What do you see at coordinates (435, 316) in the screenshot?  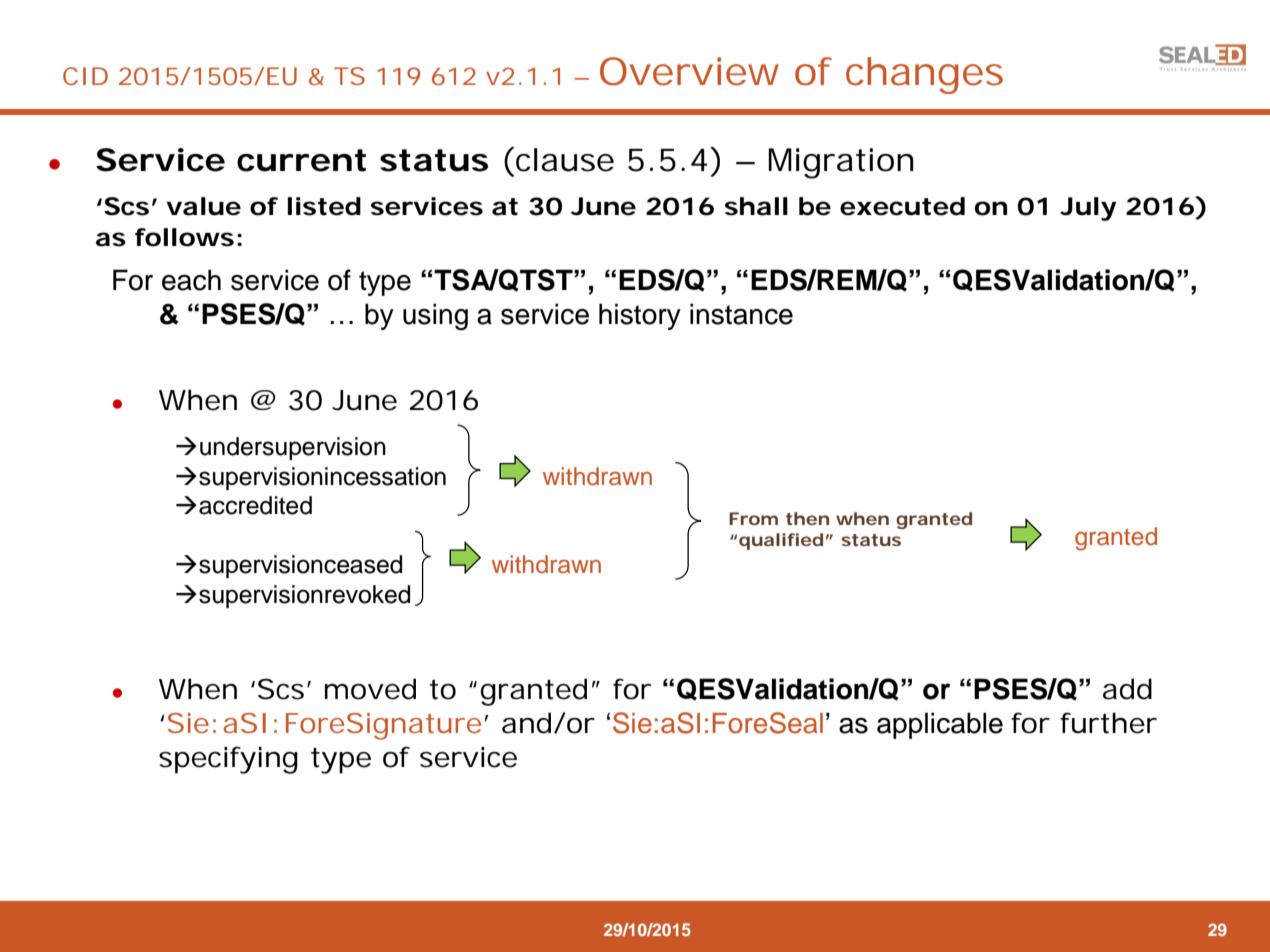 I see `using` at bounding box center [435, 316].
